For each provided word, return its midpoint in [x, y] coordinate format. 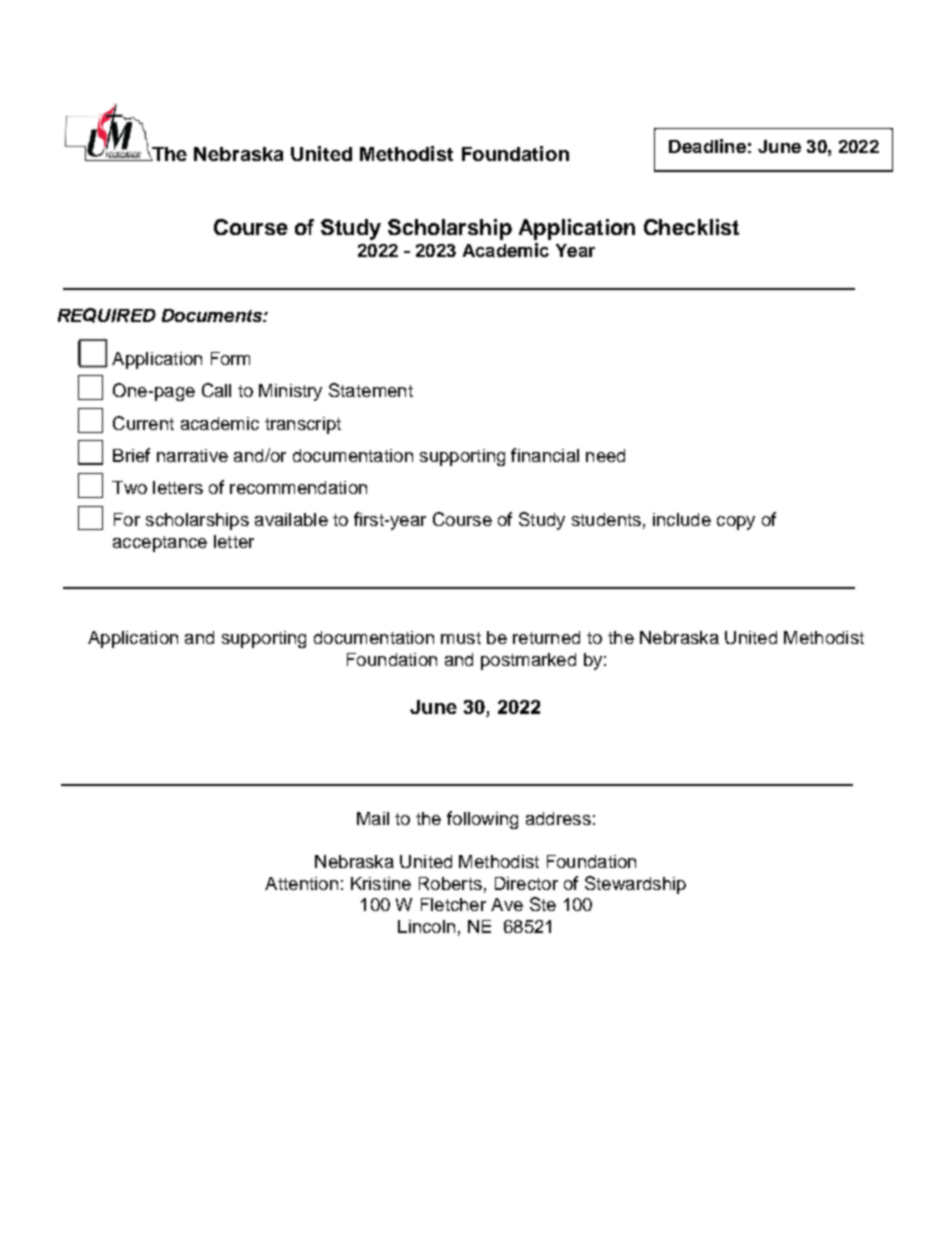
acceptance [160, 544]
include [682, 519]
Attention [301, 883]
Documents [213, 315]
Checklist [691, 227]
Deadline [707, 146]
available [291, 519]
